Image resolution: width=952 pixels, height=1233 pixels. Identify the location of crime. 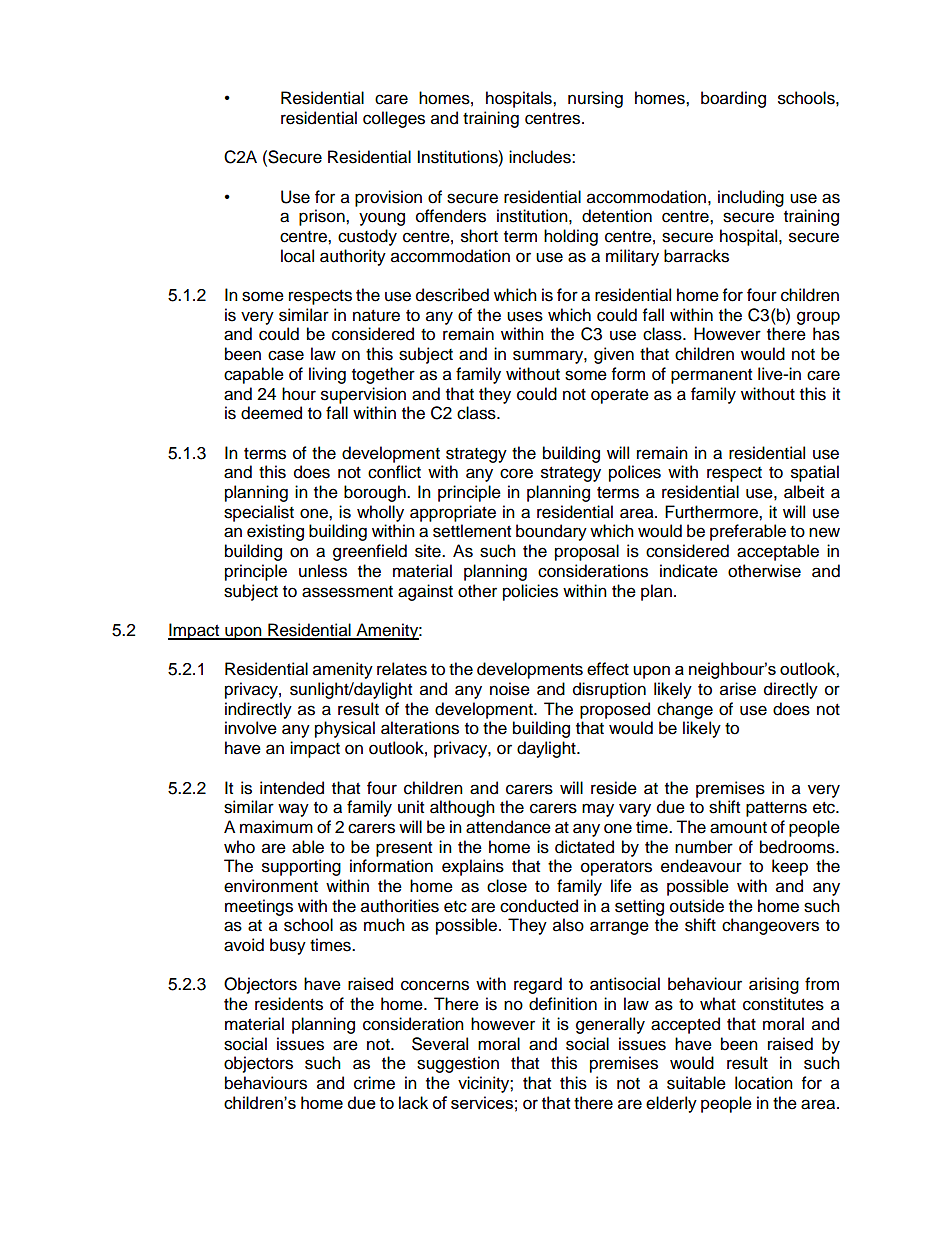
(374, 1083).
